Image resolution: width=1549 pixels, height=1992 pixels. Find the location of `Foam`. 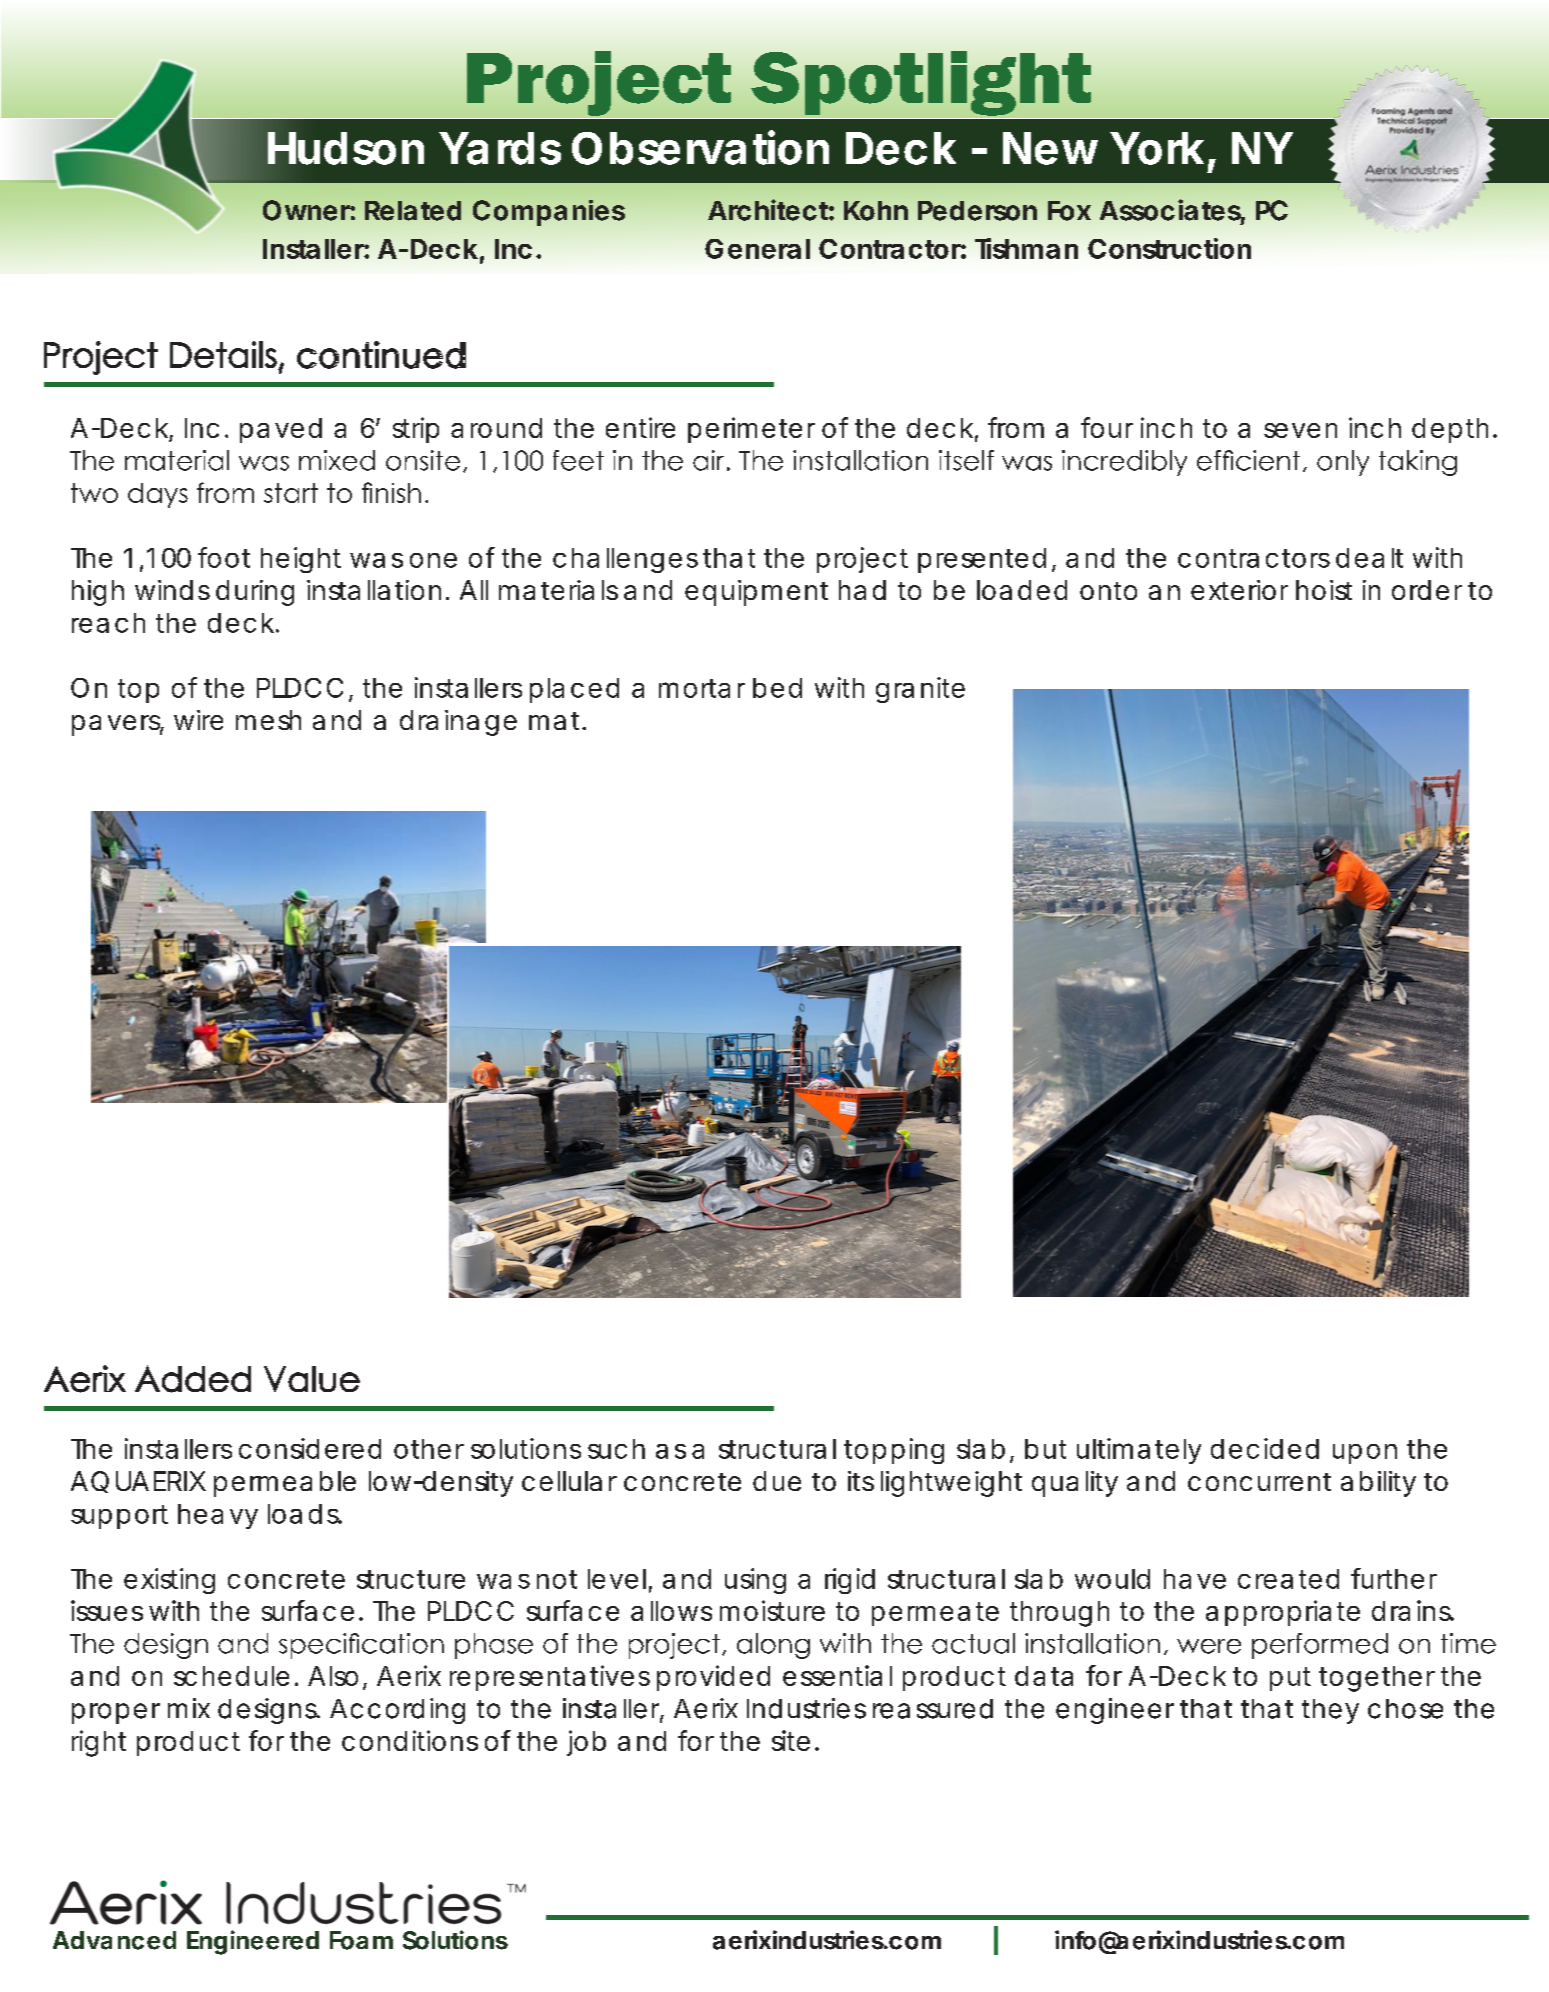

Foam is located at coordinates (361, 1940).
